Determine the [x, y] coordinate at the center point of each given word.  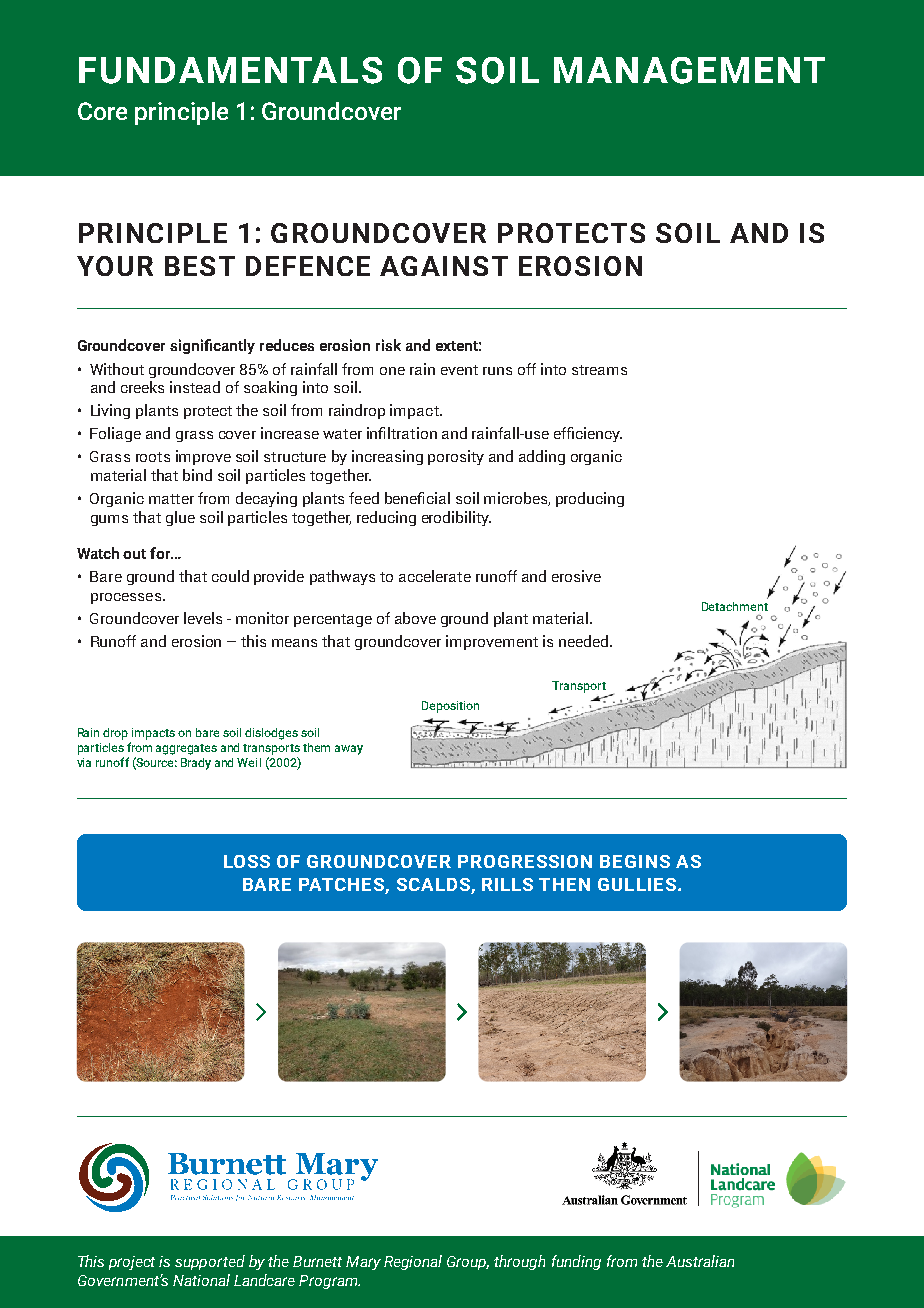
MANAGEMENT [689, 70]
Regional [413, 1262]
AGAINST [444, 266]
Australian [700, 1261]
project [132, 1263]
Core [102, 111]
